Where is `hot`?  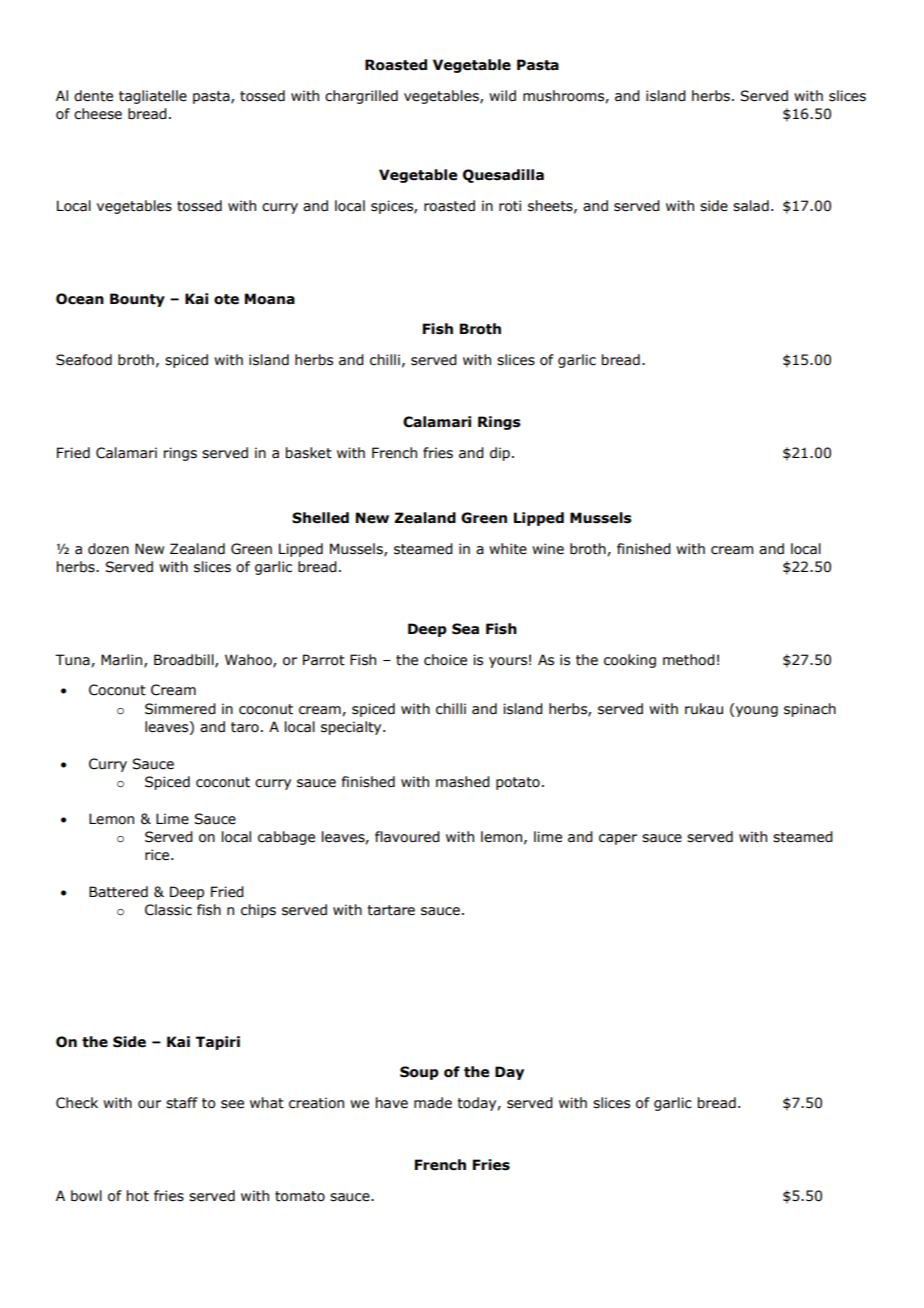
hot is located at coordinates (138, 1196).
